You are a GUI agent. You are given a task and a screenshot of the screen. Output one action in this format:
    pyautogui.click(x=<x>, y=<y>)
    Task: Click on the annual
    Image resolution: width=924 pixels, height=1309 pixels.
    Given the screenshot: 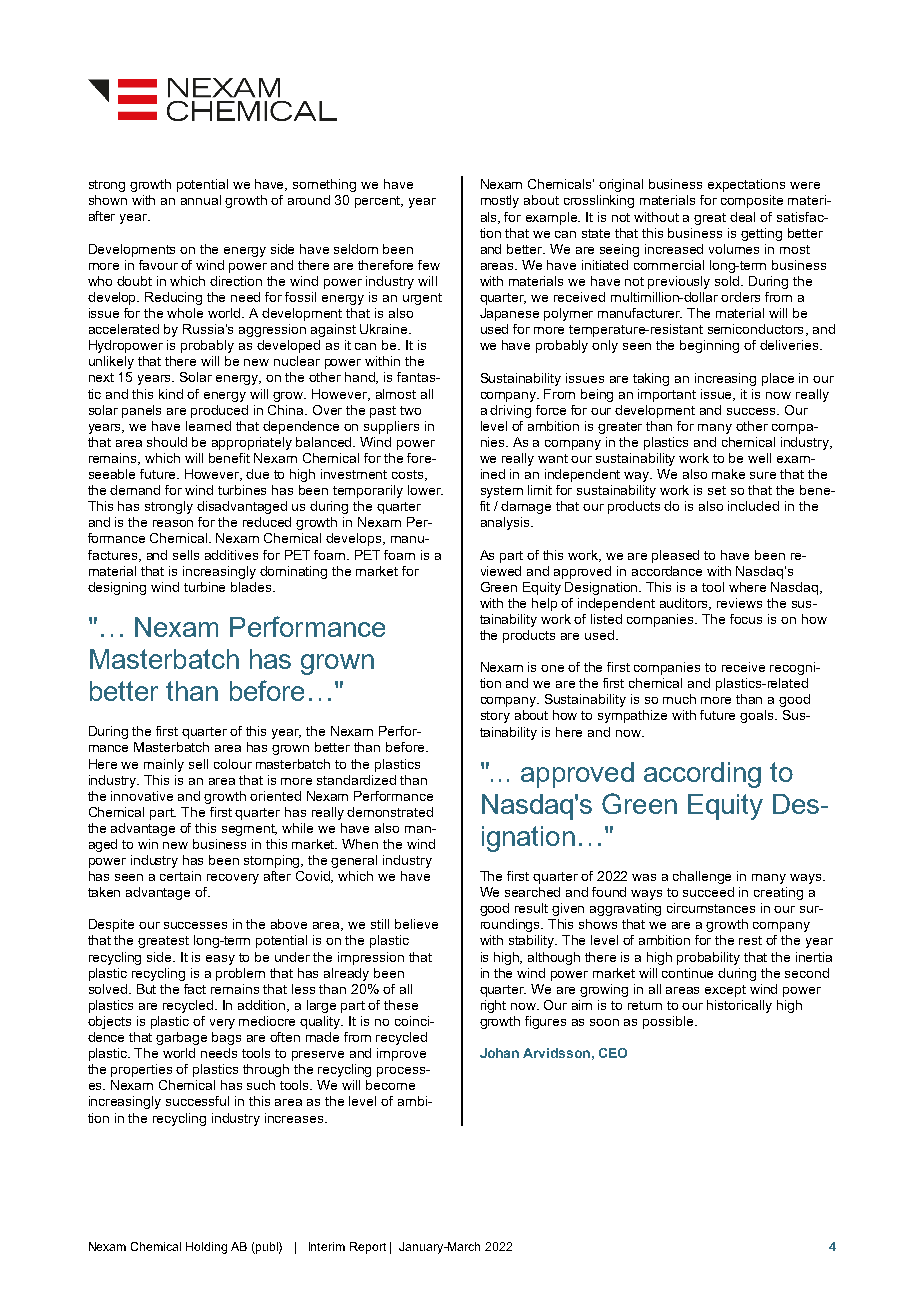 What is the action you would take?
    pyautogui.click(x=201, y=200)
